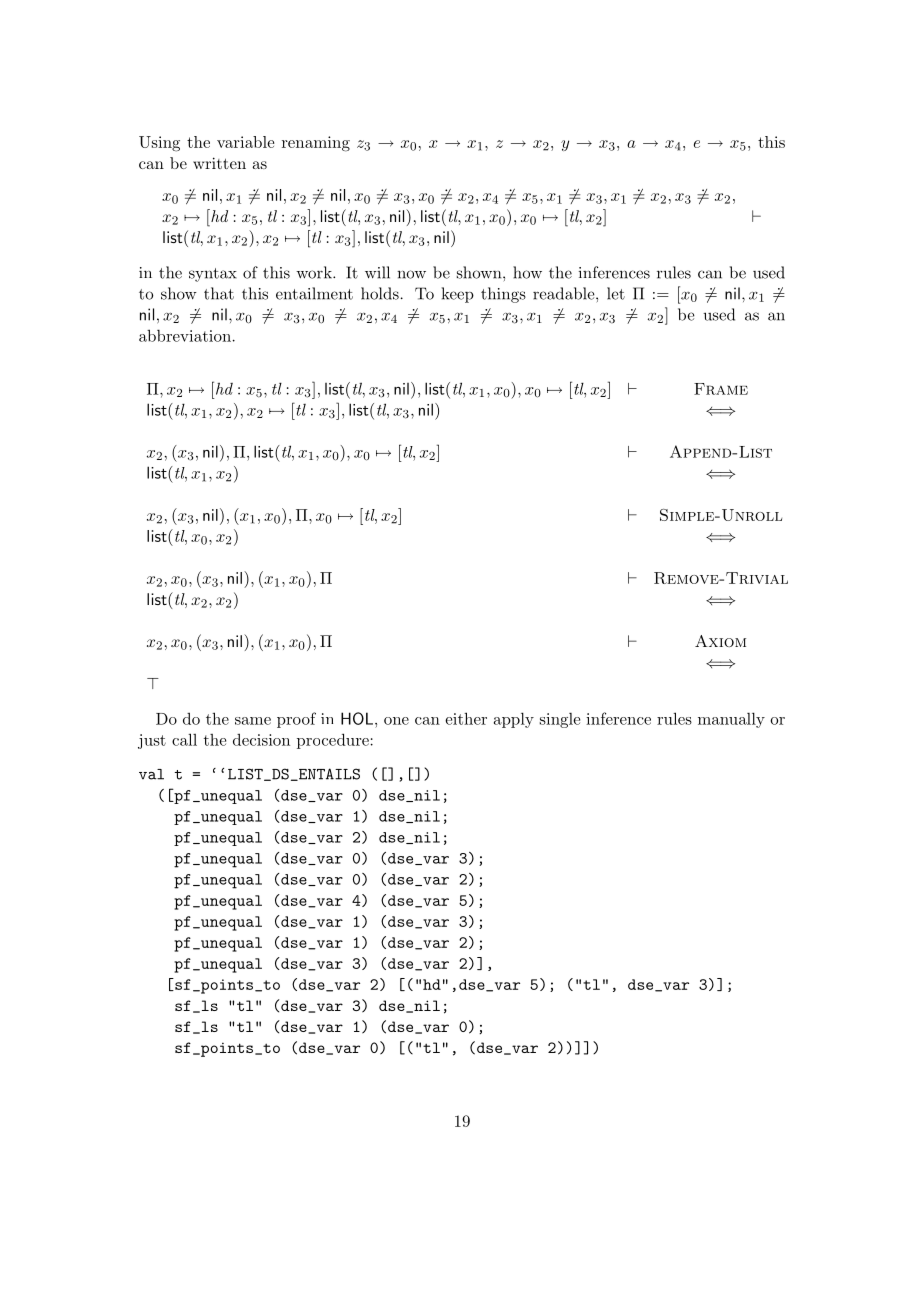 This page has width=924, height=1308. Describe the element at coordinates (380, 293) in the page. I see `holds` at that location.
